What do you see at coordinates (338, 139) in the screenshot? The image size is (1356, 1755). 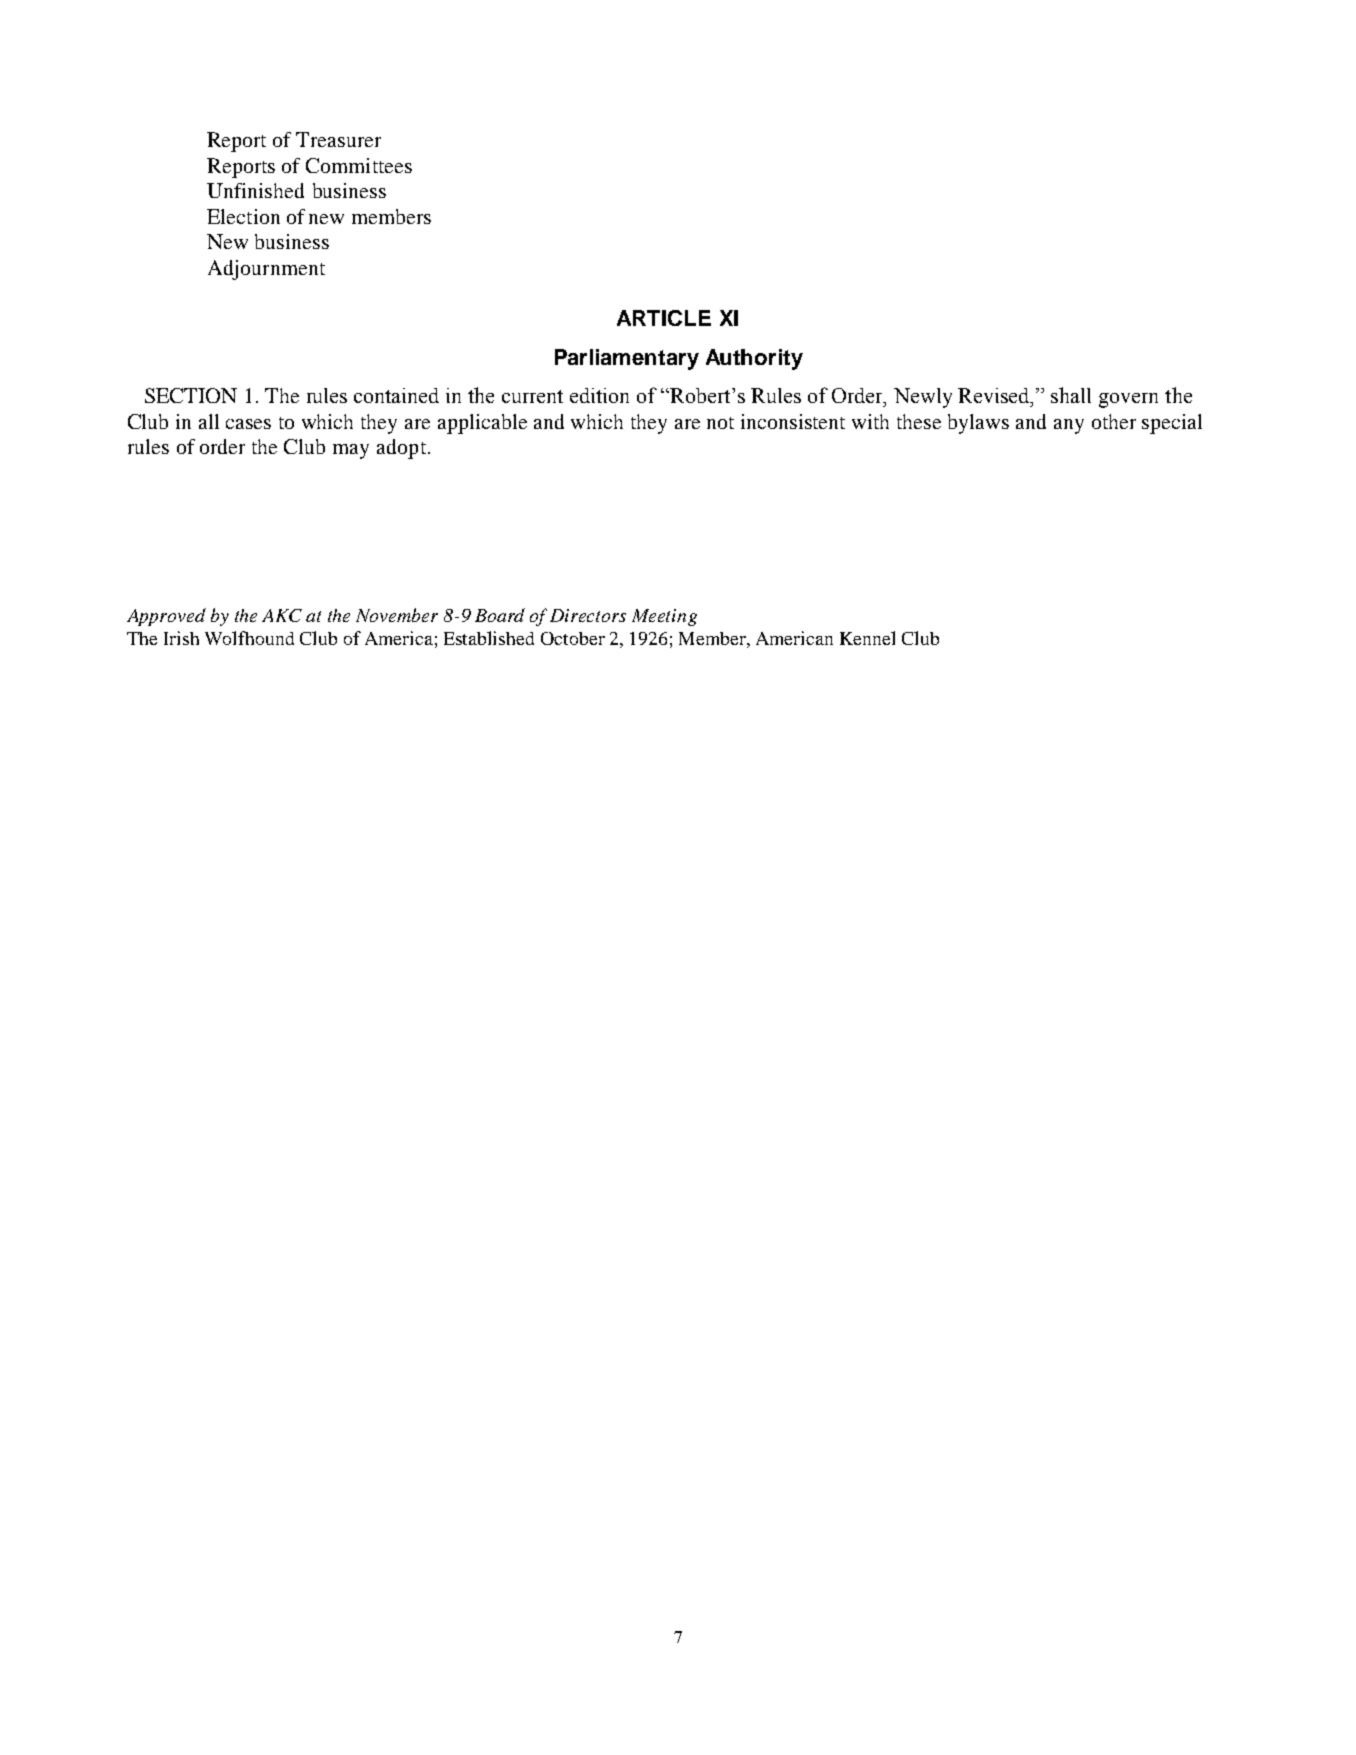 I see `Treasurer` at bounding box center [338, 139].
